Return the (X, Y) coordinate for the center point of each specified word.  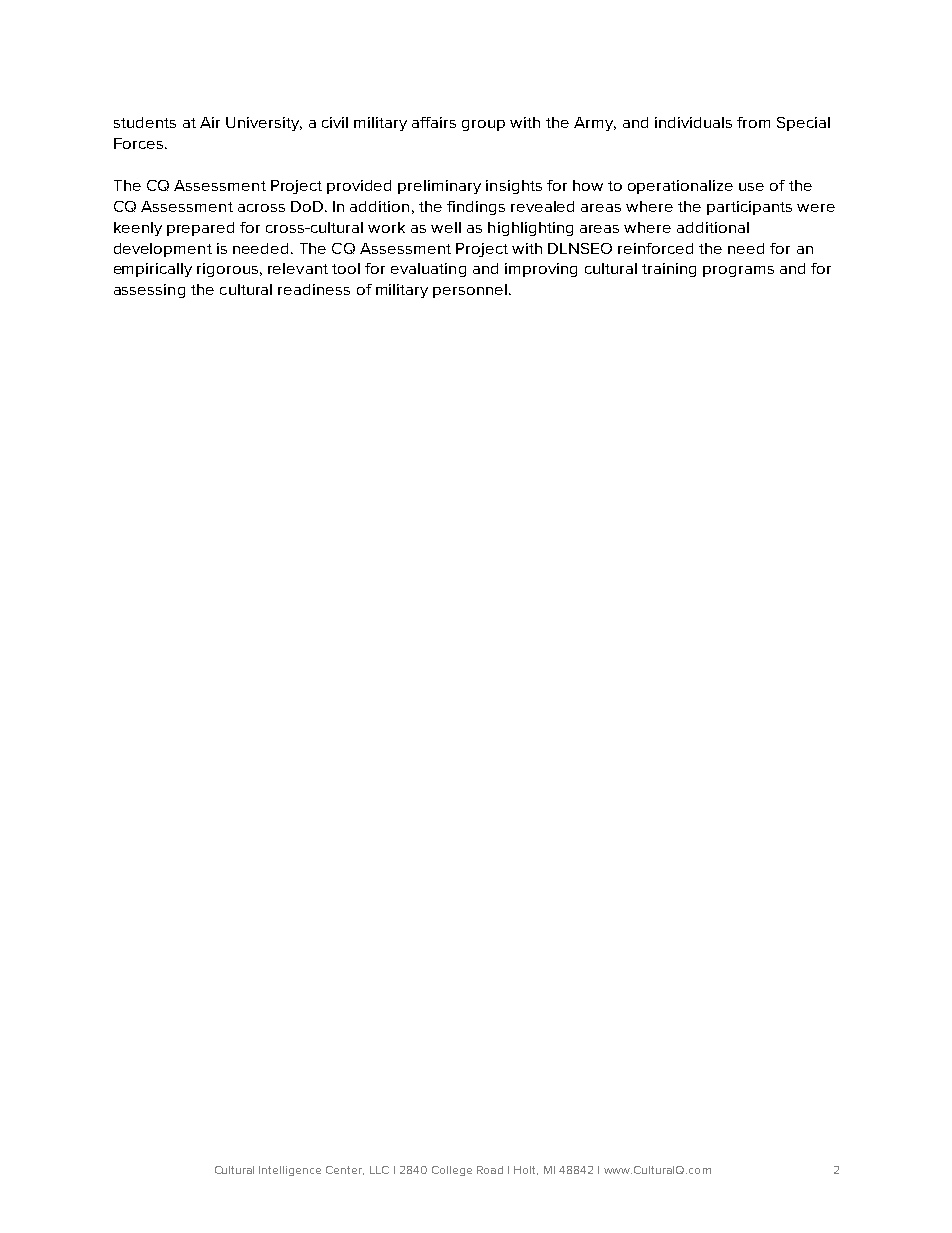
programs (738, 271)
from (753, 122)
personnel (470, 291)
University (264, 124)
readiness (314, 289)
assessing (149, 291)
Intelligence (290, 1171)
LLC (379, 1170)
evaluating (428, 270)
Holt (526, 1170)
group (483, 125)
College (452, 1171)
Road (490, 1170)
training (669, 270)
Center (345, 1170)
